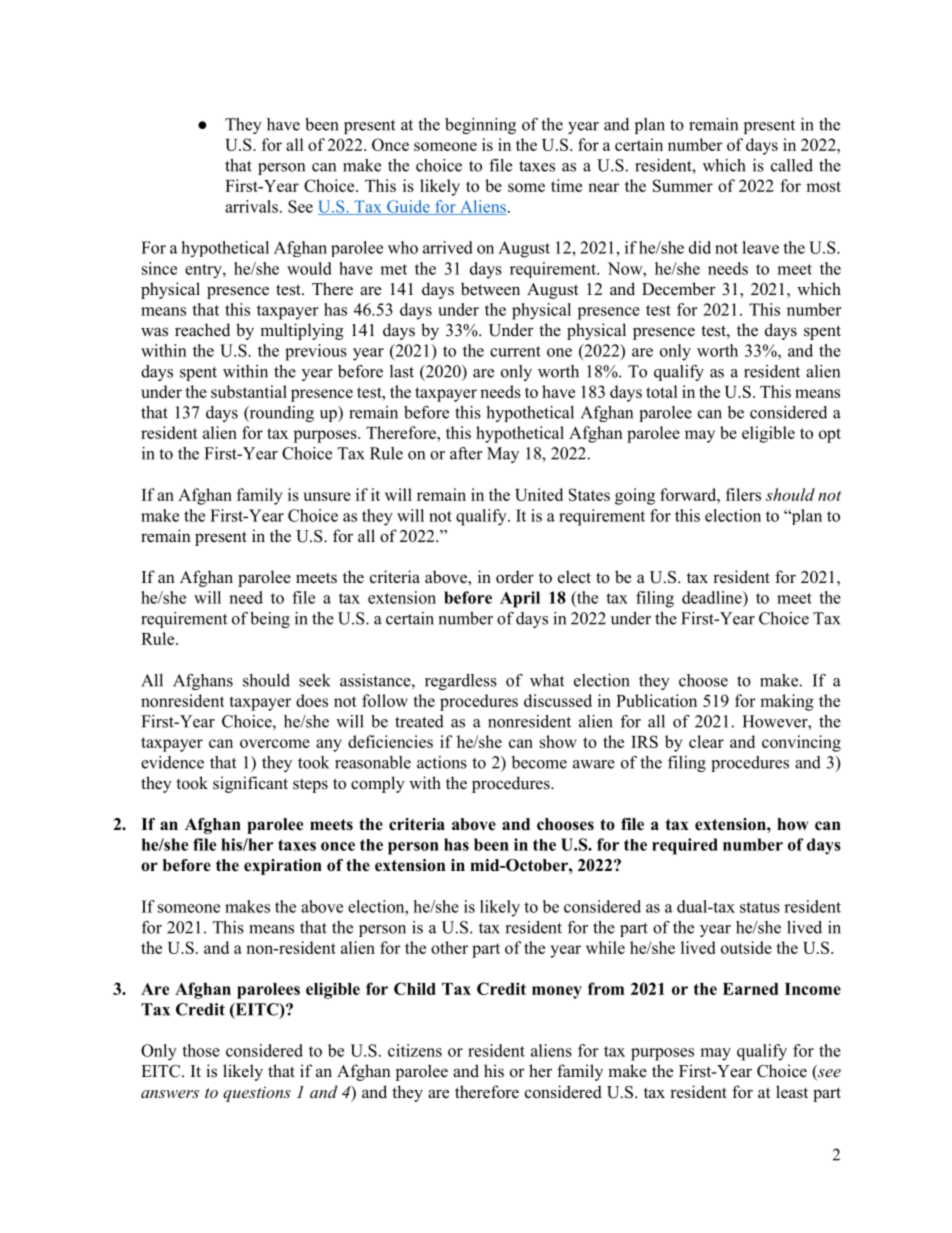 The width and height of the screenshot is (952, 1233). Describe the element at coordinates (792, 165) in the screenshot. I see `called` at that location.
